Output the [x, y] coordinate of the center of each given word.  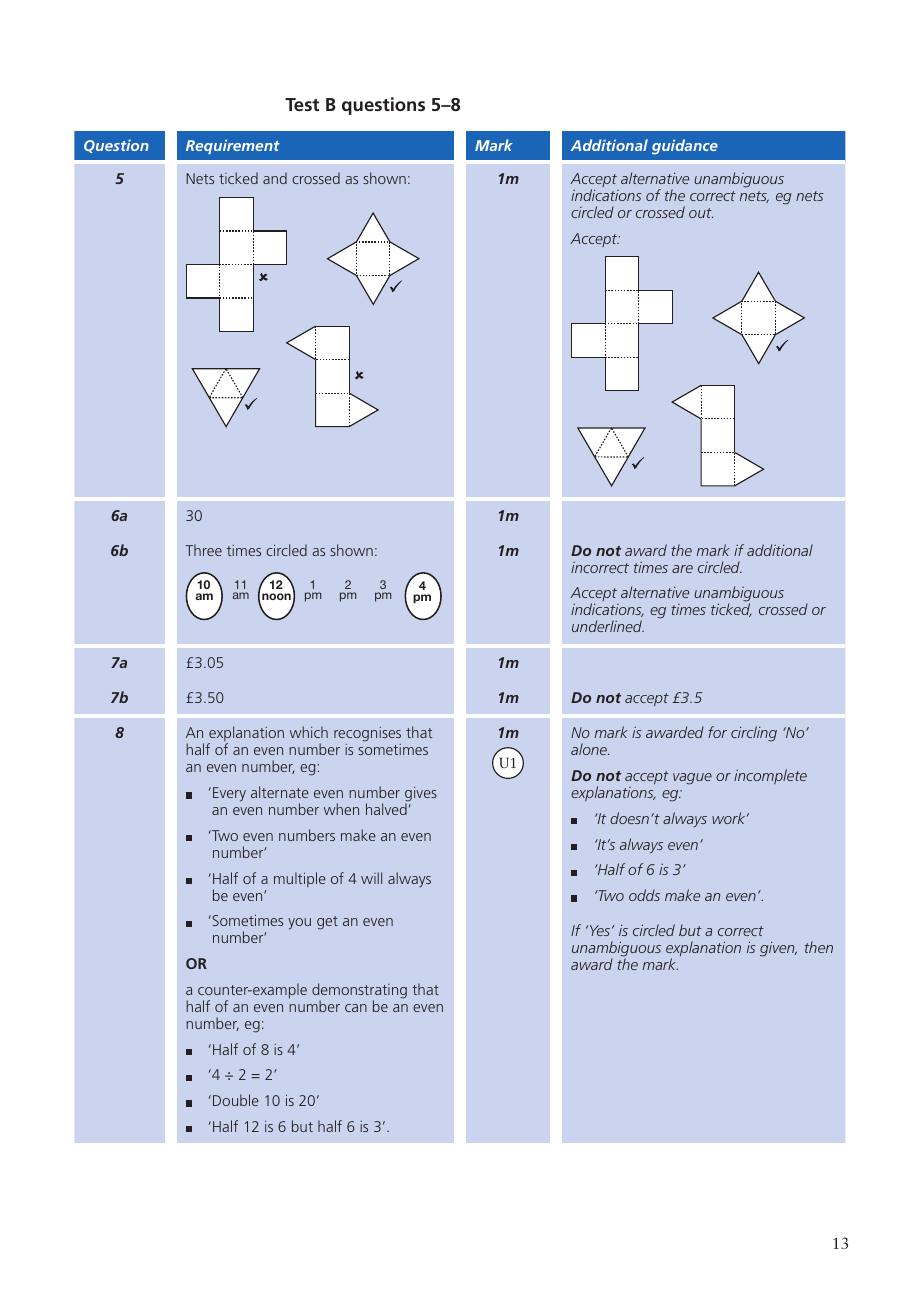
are [682, 569]
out [701, 213]
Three [203, 550]
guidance [685, 147]
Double [236, 1100]
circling [754, 734]
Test [302, 104]
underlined [608, 626]
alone [590, 749]
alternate [280, 792]
